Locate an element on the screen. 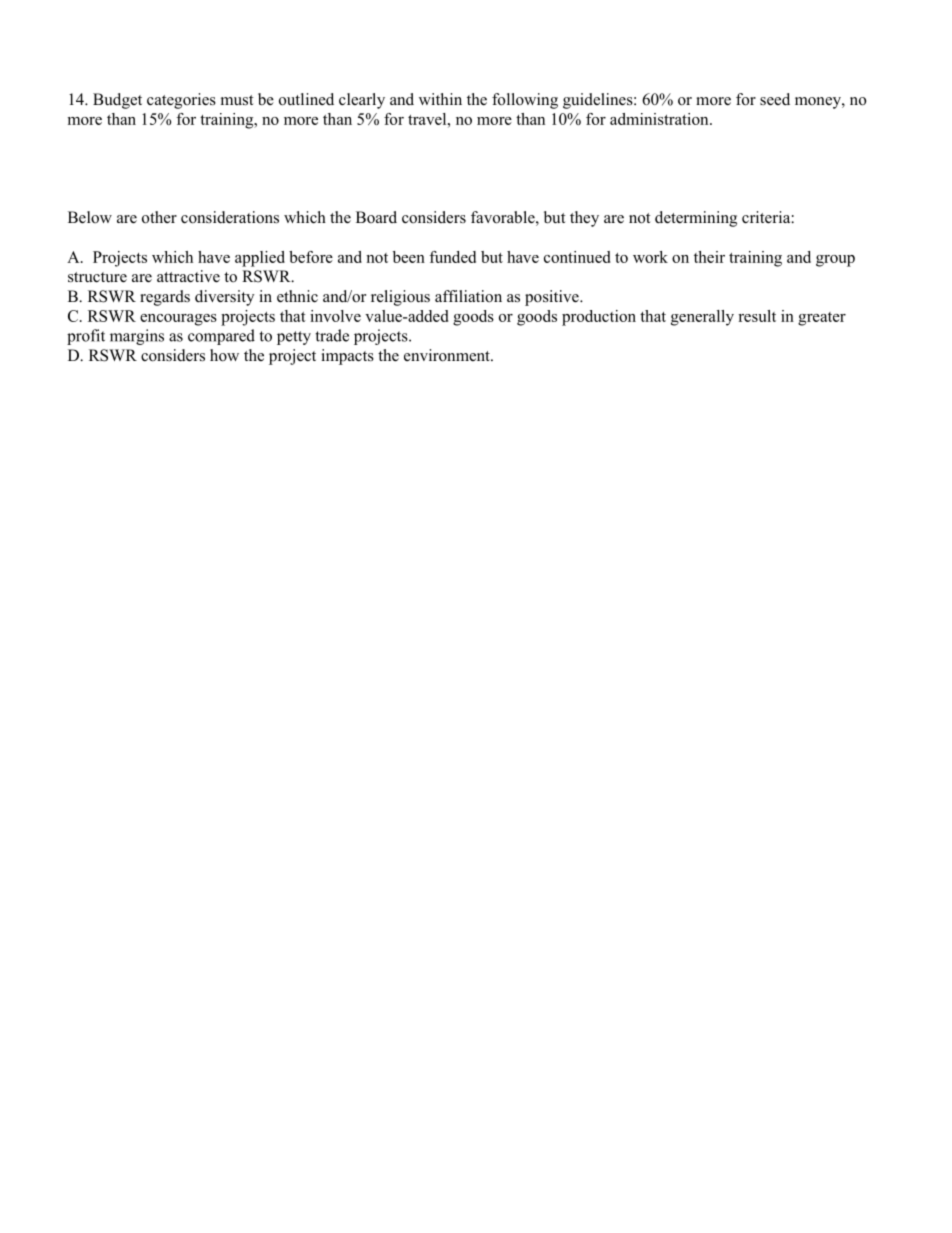 This screenshot has width=952, height=1233. attractive is located at coordinates (188, 276).
